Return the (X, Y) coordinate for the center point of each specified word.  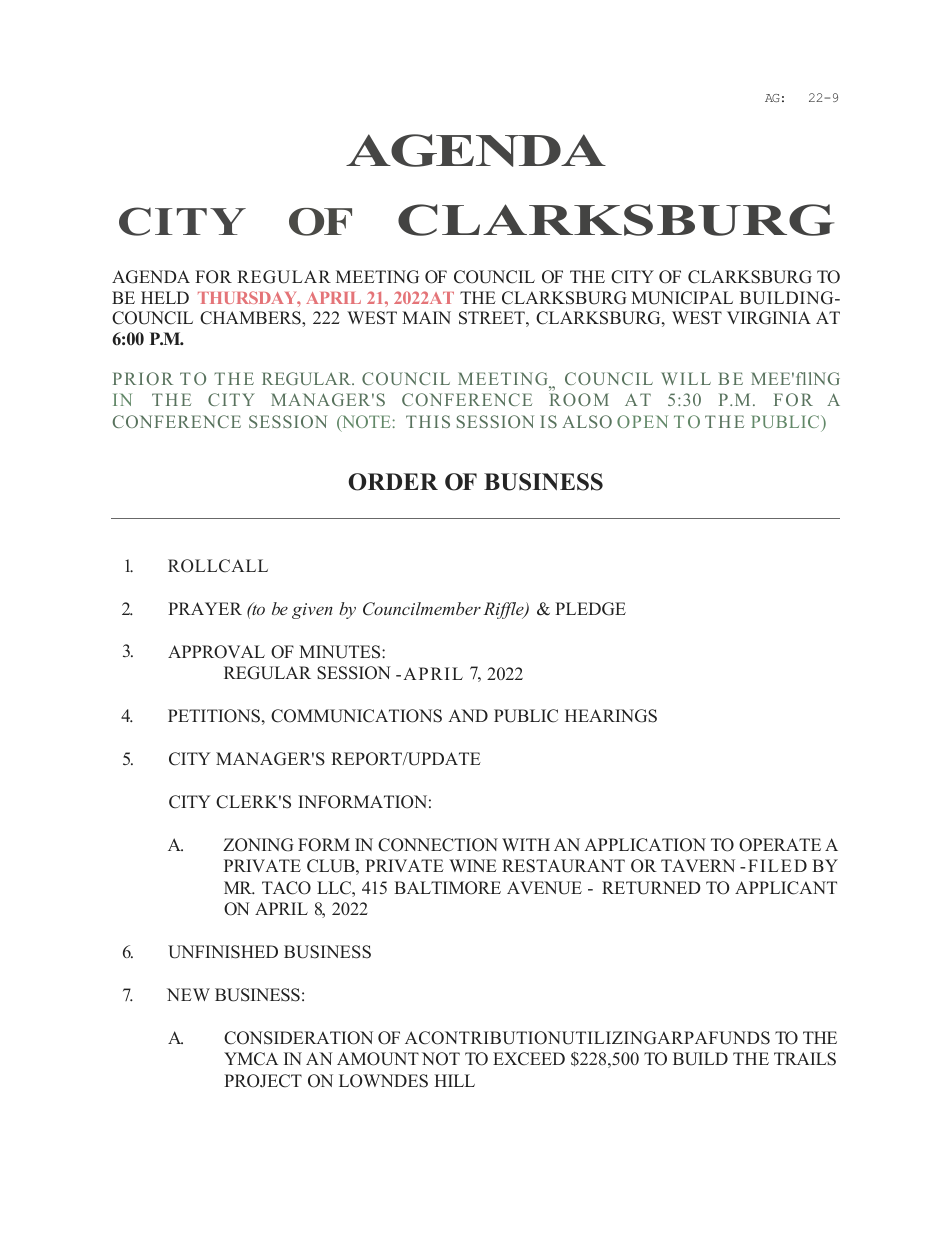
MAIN (426, 317)
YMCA (251, 1059)
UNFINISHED (223, 952)
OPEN (642, 421)
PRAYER (205, 608)
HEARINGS (611, 716)
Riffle (504, 610)
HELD (165, 297)
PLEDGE (590, 609)
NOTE (365, 423)
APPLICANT (786, 888)
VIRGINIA (769, 318)
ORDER (393, 482)
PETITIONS (214, 716)
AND (468, 715)
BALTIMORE (447, 888)
